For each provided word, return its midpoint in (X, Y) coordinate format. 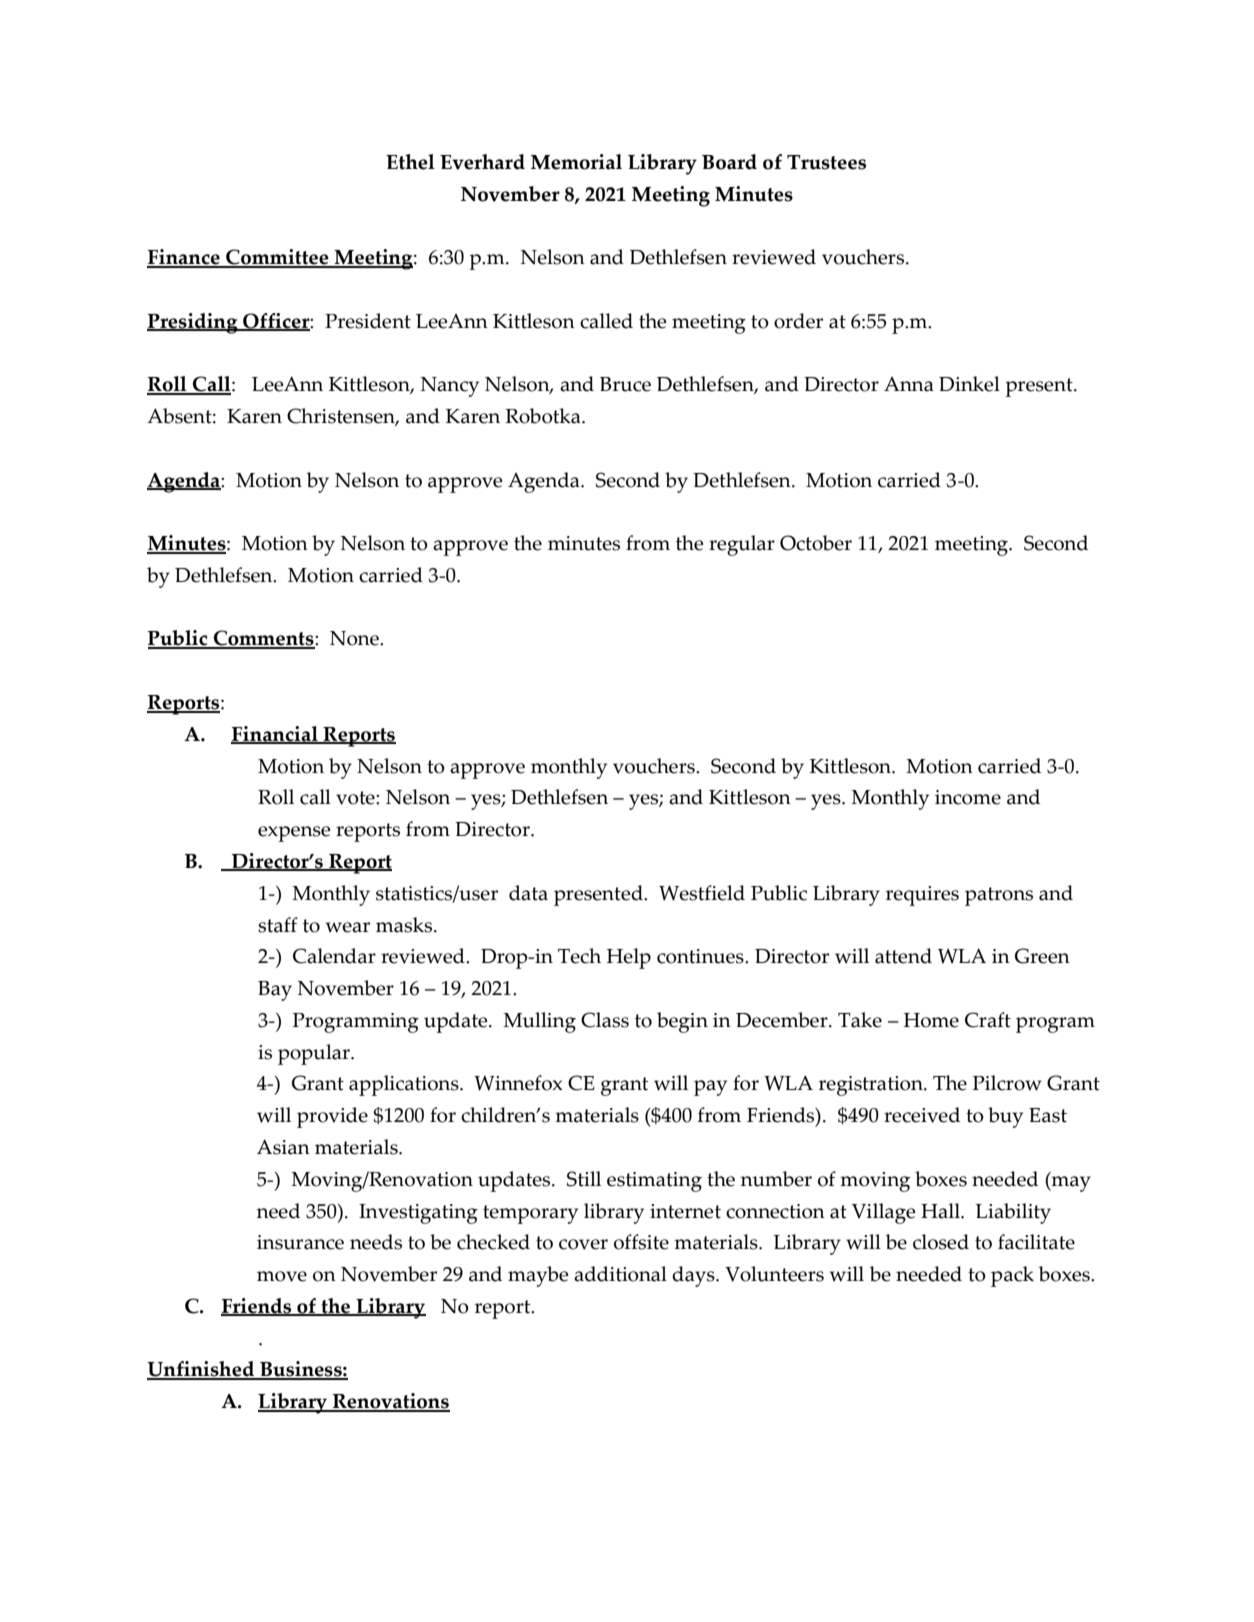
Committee (277, 258)
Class (605, 1020)
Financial (275, 735)
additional (620, 1274)
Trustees (826, 162)
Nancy (450, 387)
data (528, 893)
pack (1012, 1276)
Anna (909, 384)
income (968, 797)
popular (315, 1054)
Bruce (625, 384)
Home (931, 1020)
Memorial (576, 162)
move (282, 1276)
